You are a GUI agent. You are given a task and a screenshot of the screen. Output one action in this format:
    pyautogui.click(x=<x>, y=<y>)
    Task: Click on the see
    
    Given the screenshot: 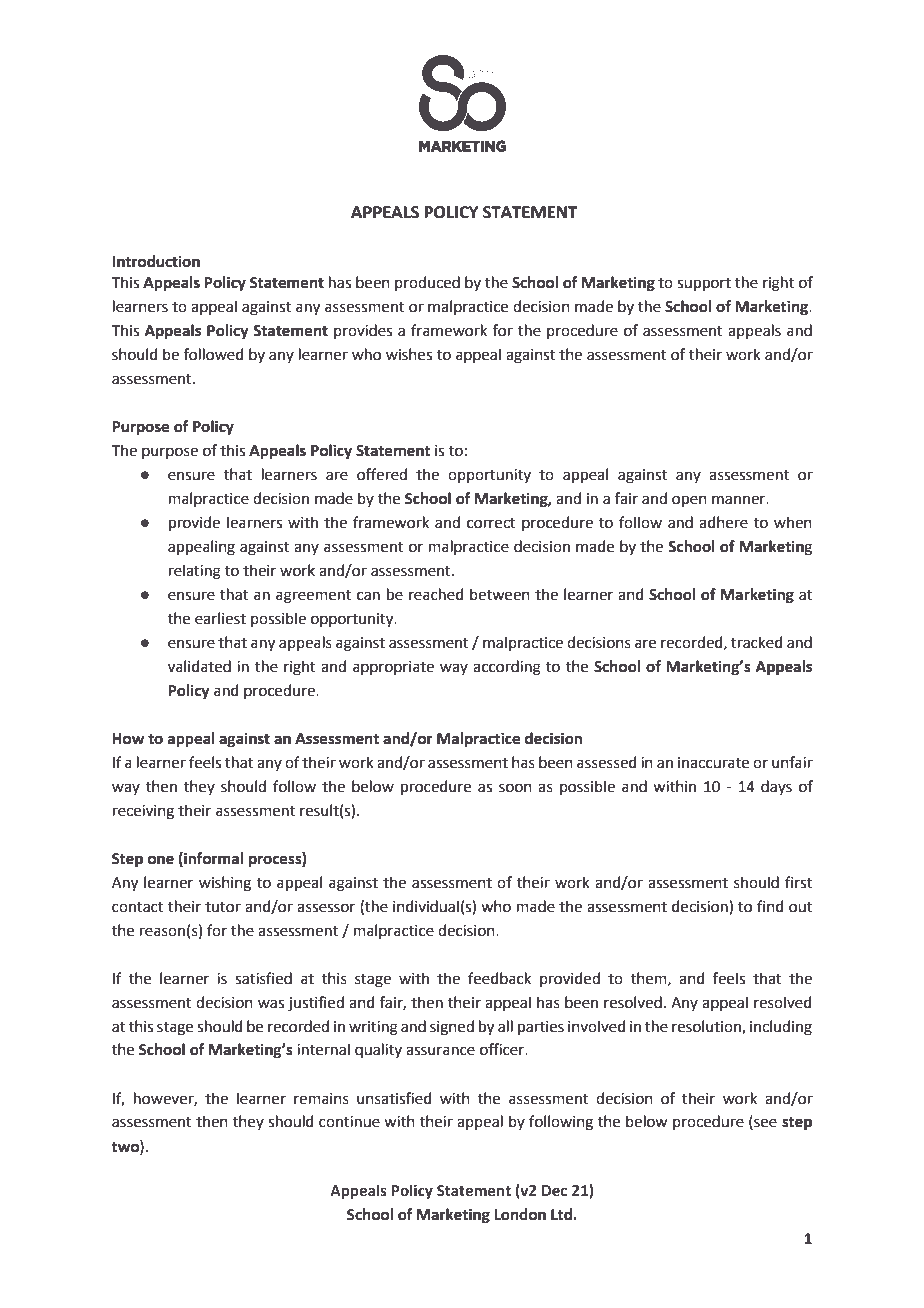 What is the action you would take?
    pyautogui.click(x=764, y=1124)
